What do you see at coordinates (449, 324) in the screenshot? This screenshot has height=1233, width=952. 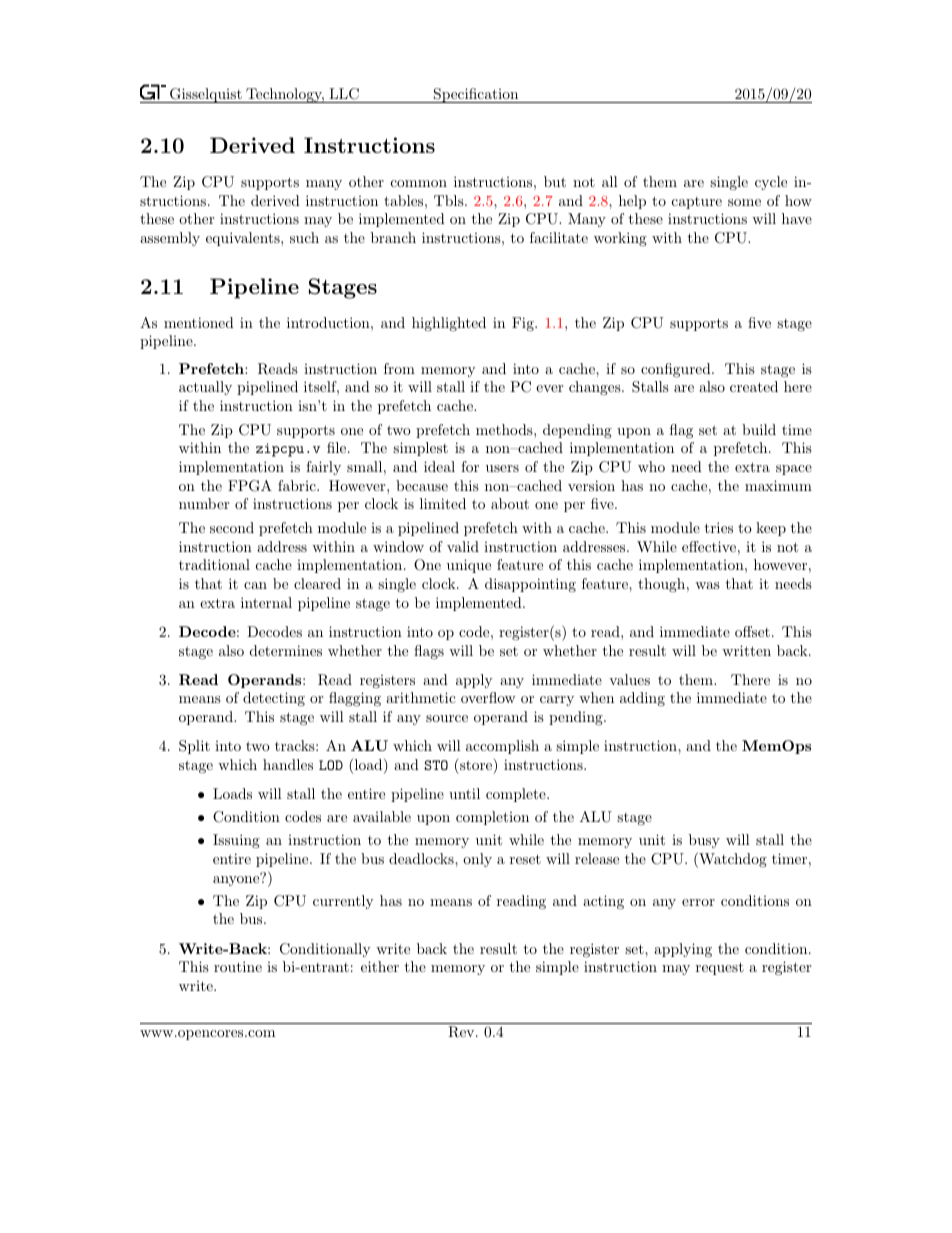 I see `highlighted` at bounding box center [449, 324].
